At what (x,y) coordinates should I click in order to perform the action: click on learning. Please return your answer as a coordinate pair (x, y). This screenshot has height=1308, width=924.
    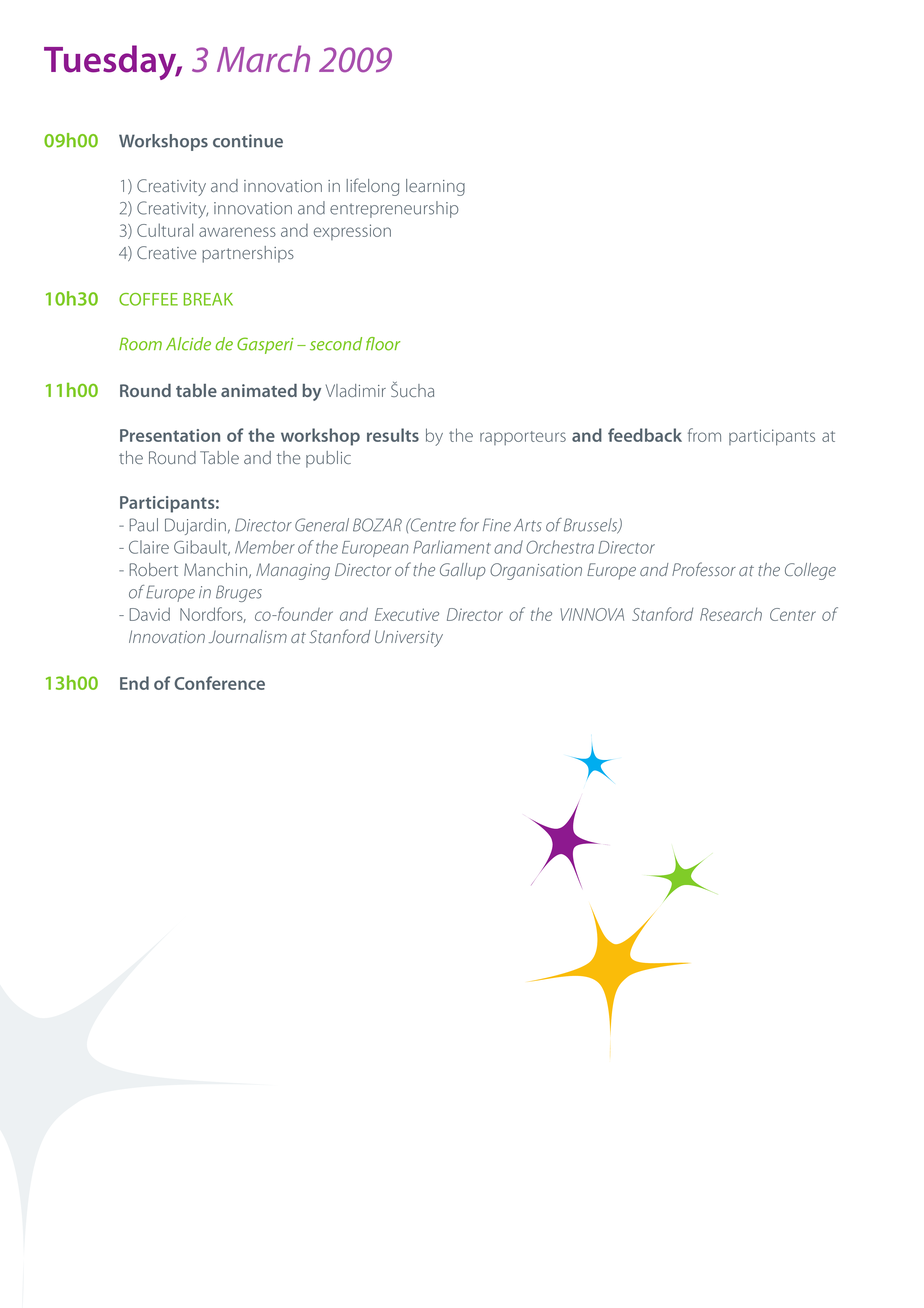
    Looking at the image, I should click on (435, 187).
